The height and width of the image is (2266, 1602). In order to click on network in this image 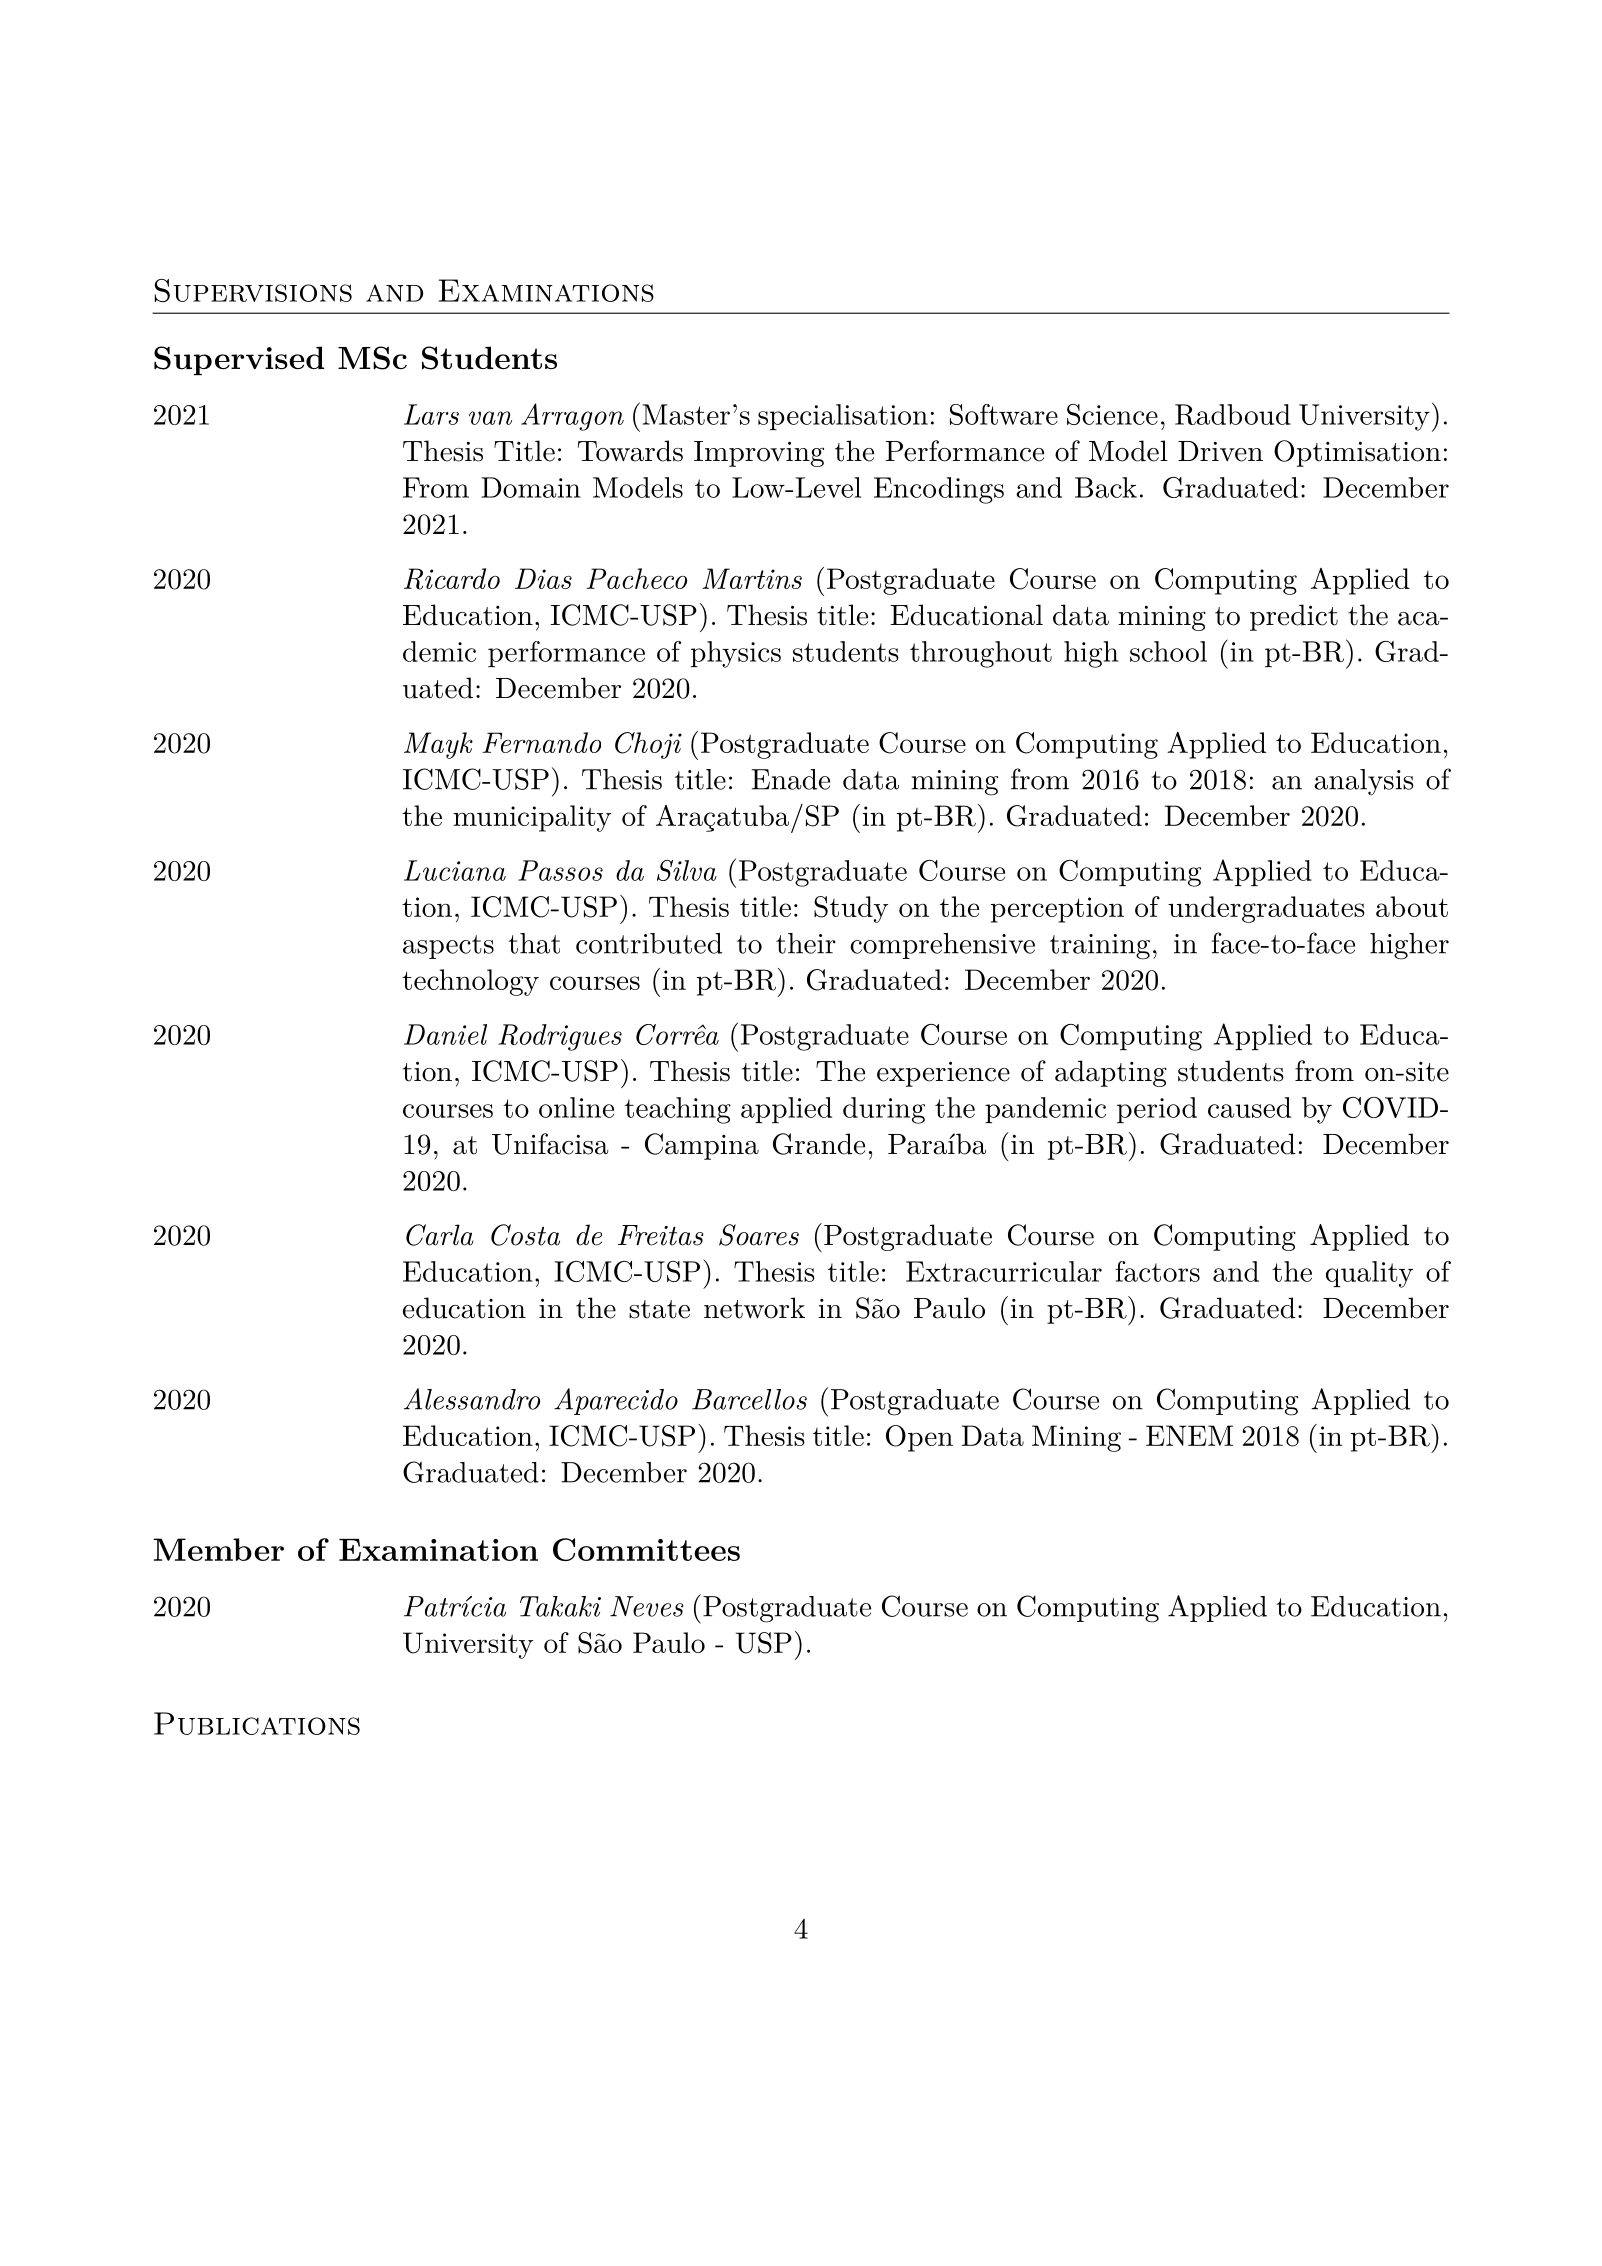, I will do `click(754, 1308)`.
